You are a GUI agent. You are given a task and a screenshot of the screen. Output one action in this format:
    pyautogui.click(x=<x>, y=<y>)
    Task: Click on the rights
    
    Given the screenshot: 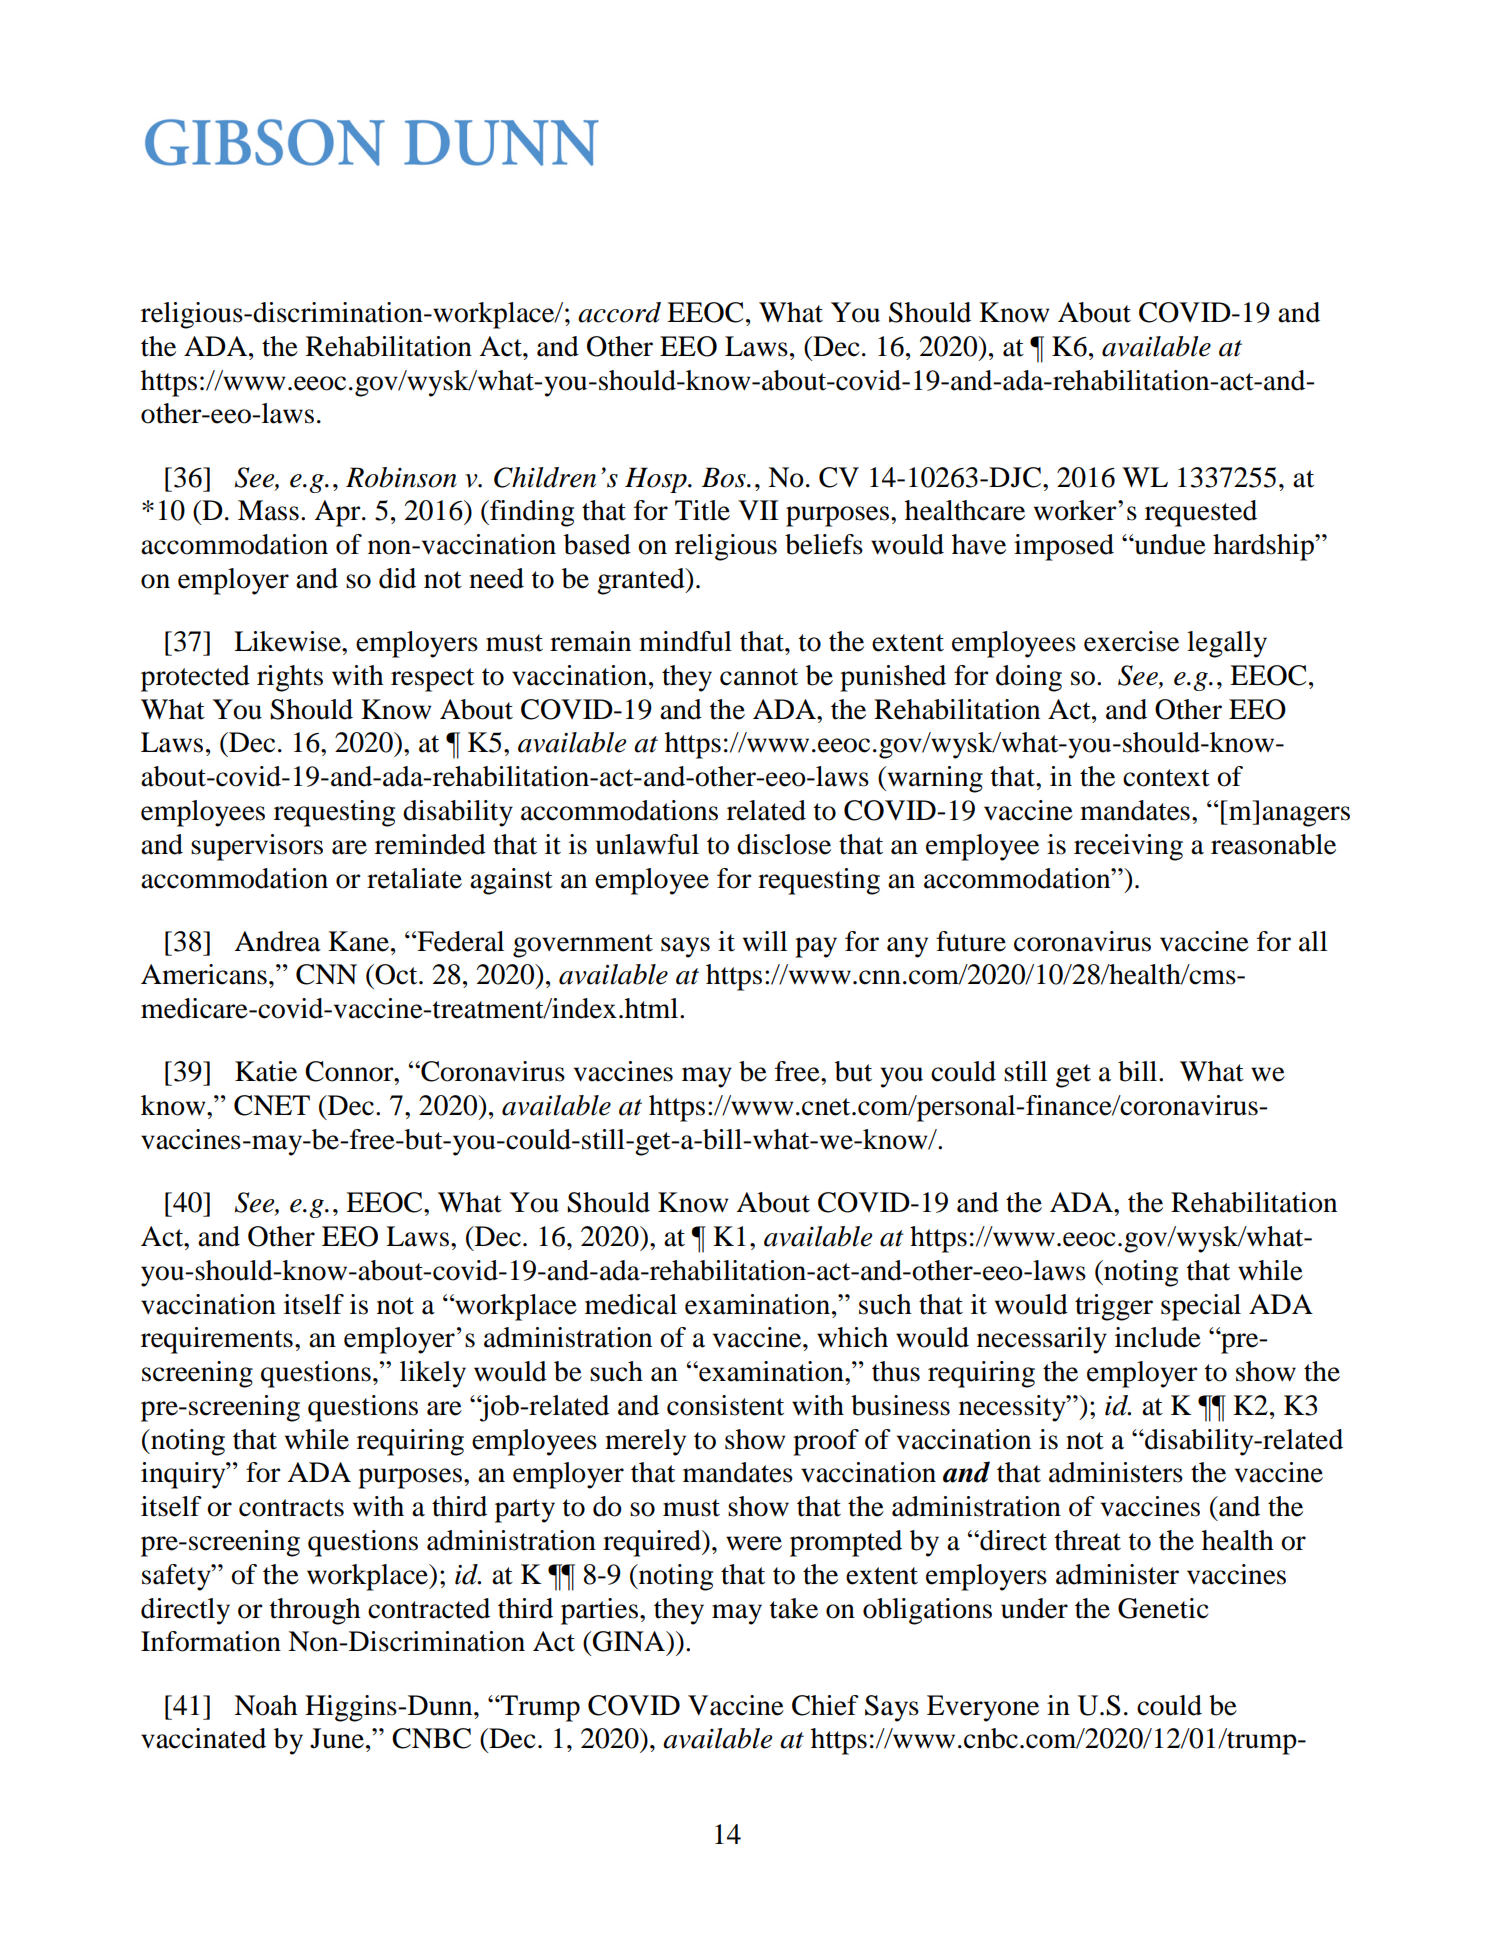 What is the action you would take?
    pyautogui.click(x=290, y=678)
